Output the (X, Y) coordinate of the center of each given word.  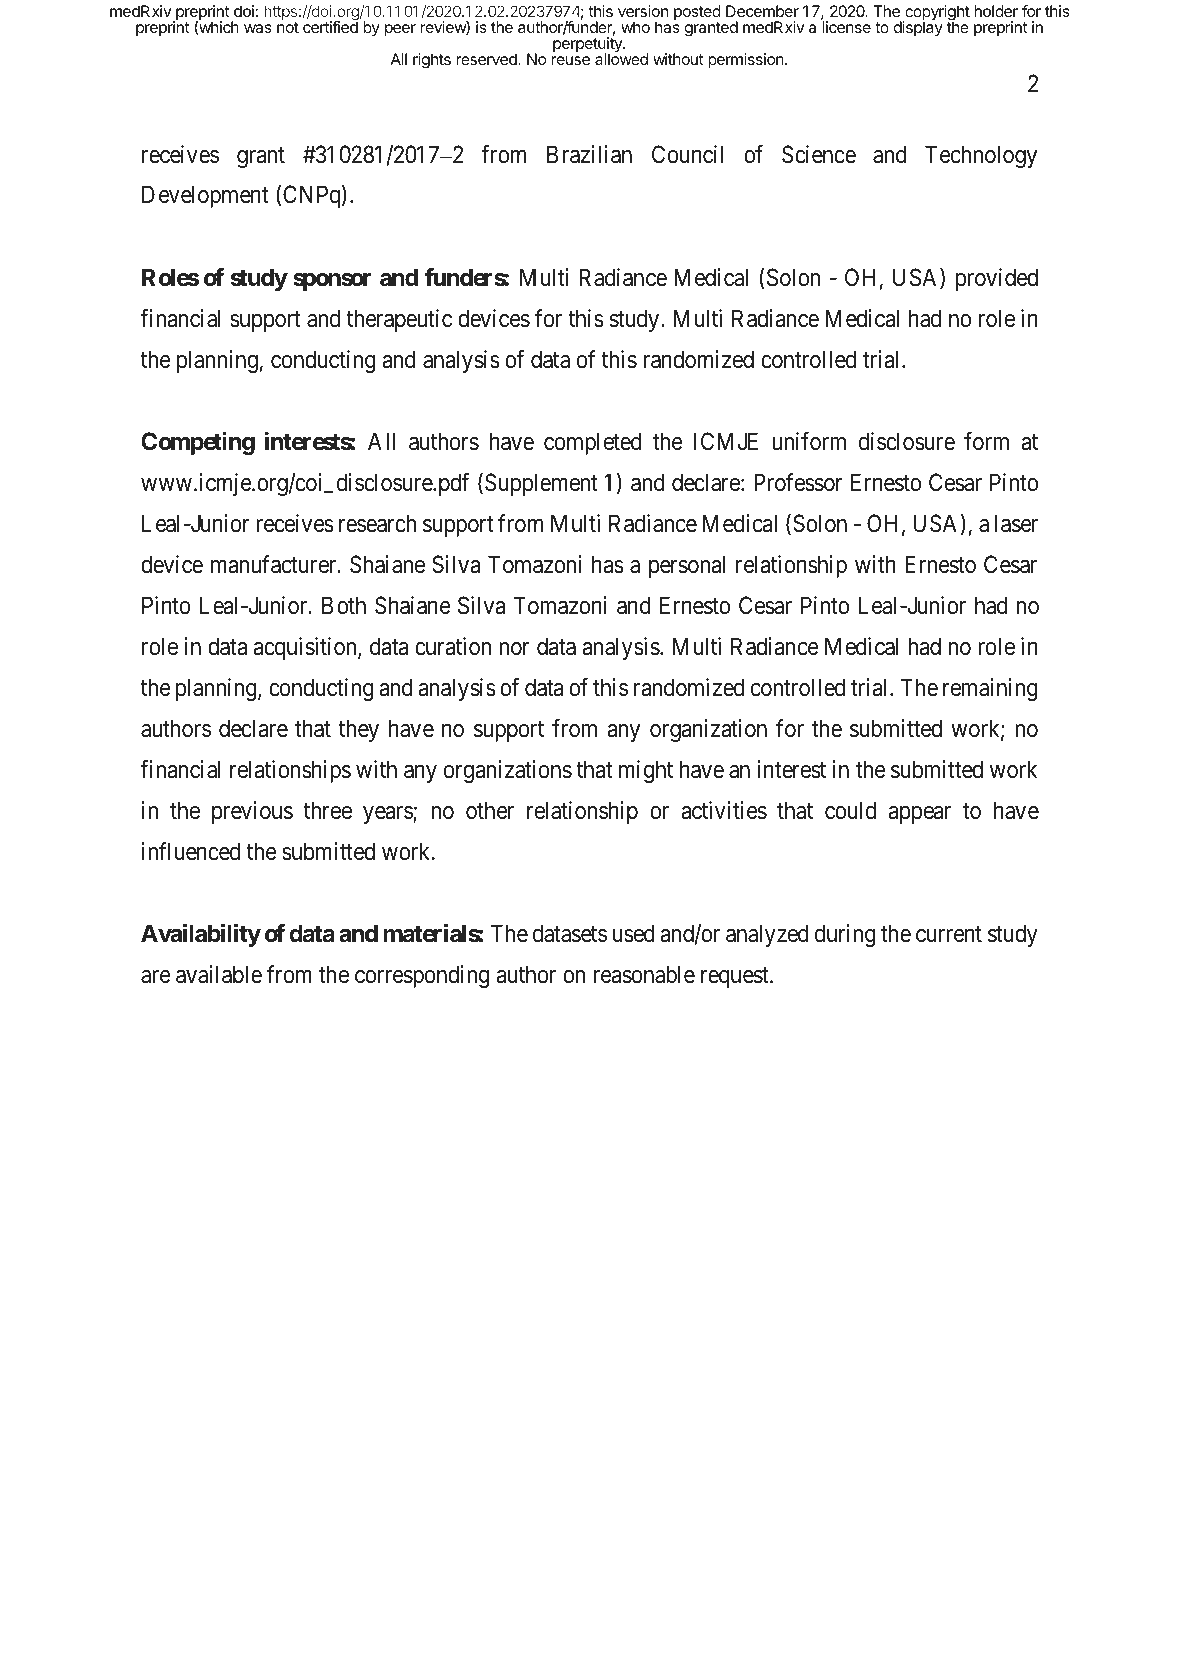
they (358, 730)
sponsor (332, 282)
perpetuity (588, 46)
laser (1016, 523)
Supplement (541, 484)
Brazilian (589, 154)
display (918, 28)
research (377, 523)
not (288, 27)
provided (997, 279)
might (646, 771)
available (219, 974)
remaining (990, 689)
